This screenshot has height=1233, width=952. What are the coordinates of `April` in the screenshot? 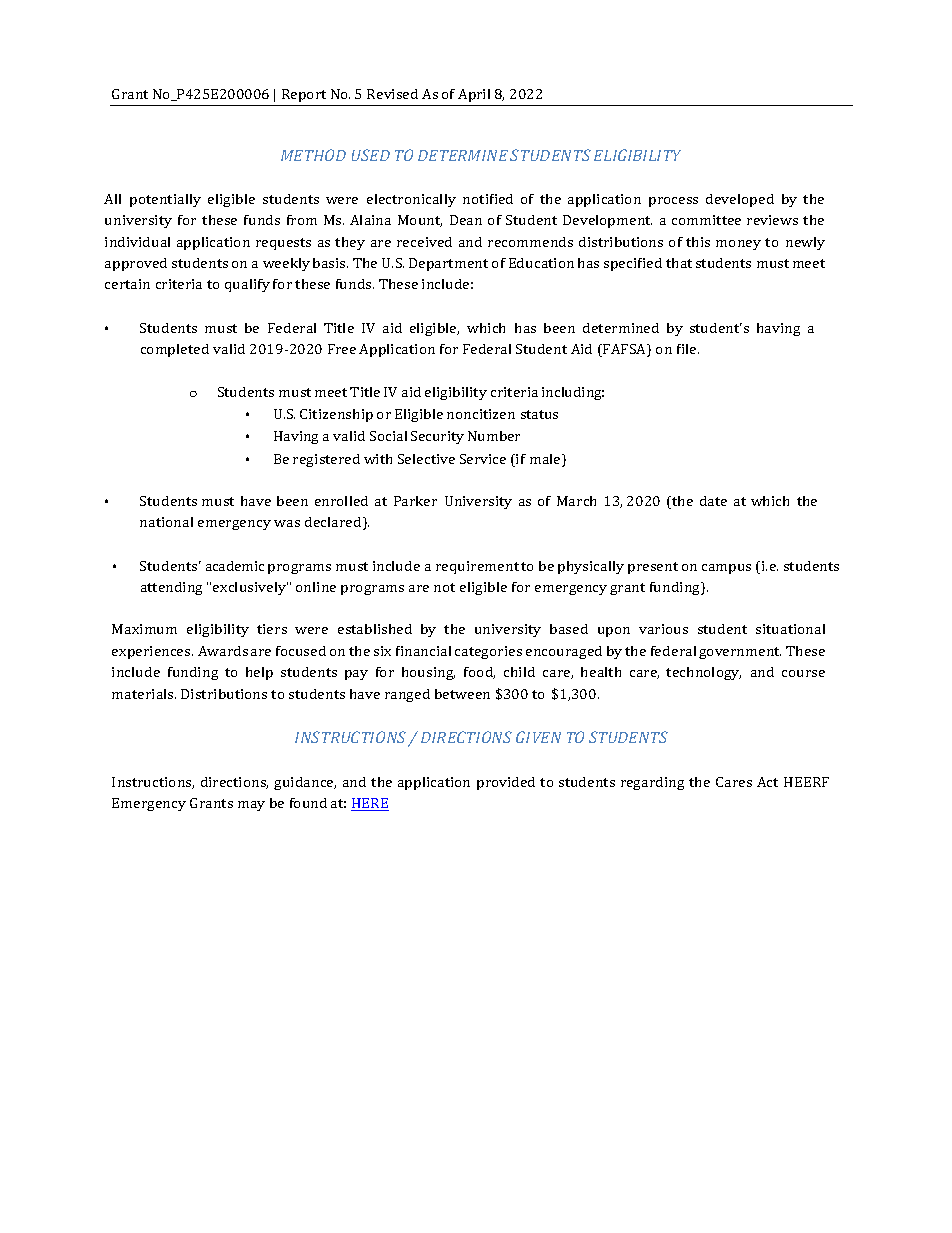 It's located at (474, 95).
